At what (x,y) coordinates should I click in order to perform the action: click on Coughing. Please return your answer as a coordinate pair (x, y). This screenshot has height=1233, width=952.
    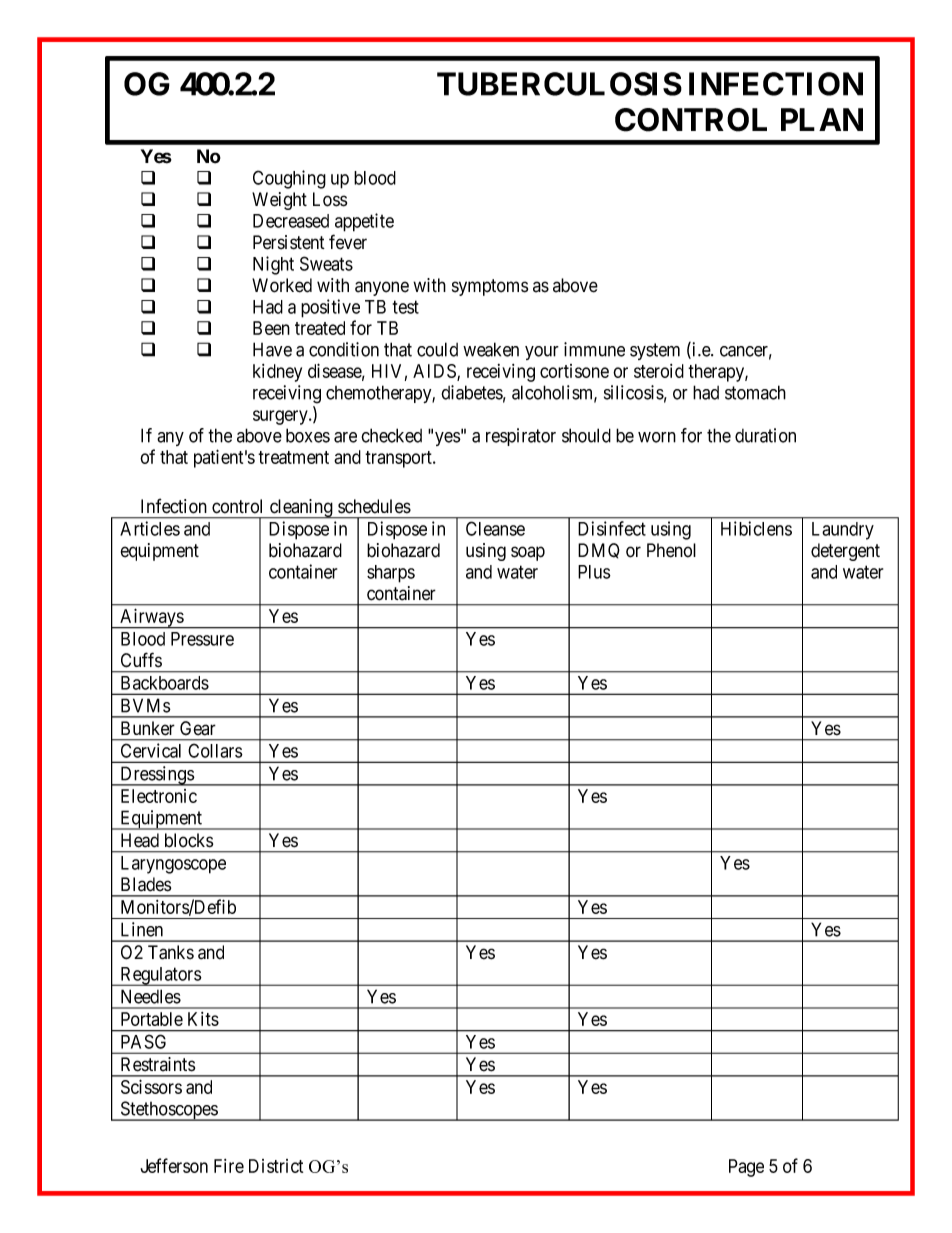
    Looking at the image, I should click on (289, 179).
